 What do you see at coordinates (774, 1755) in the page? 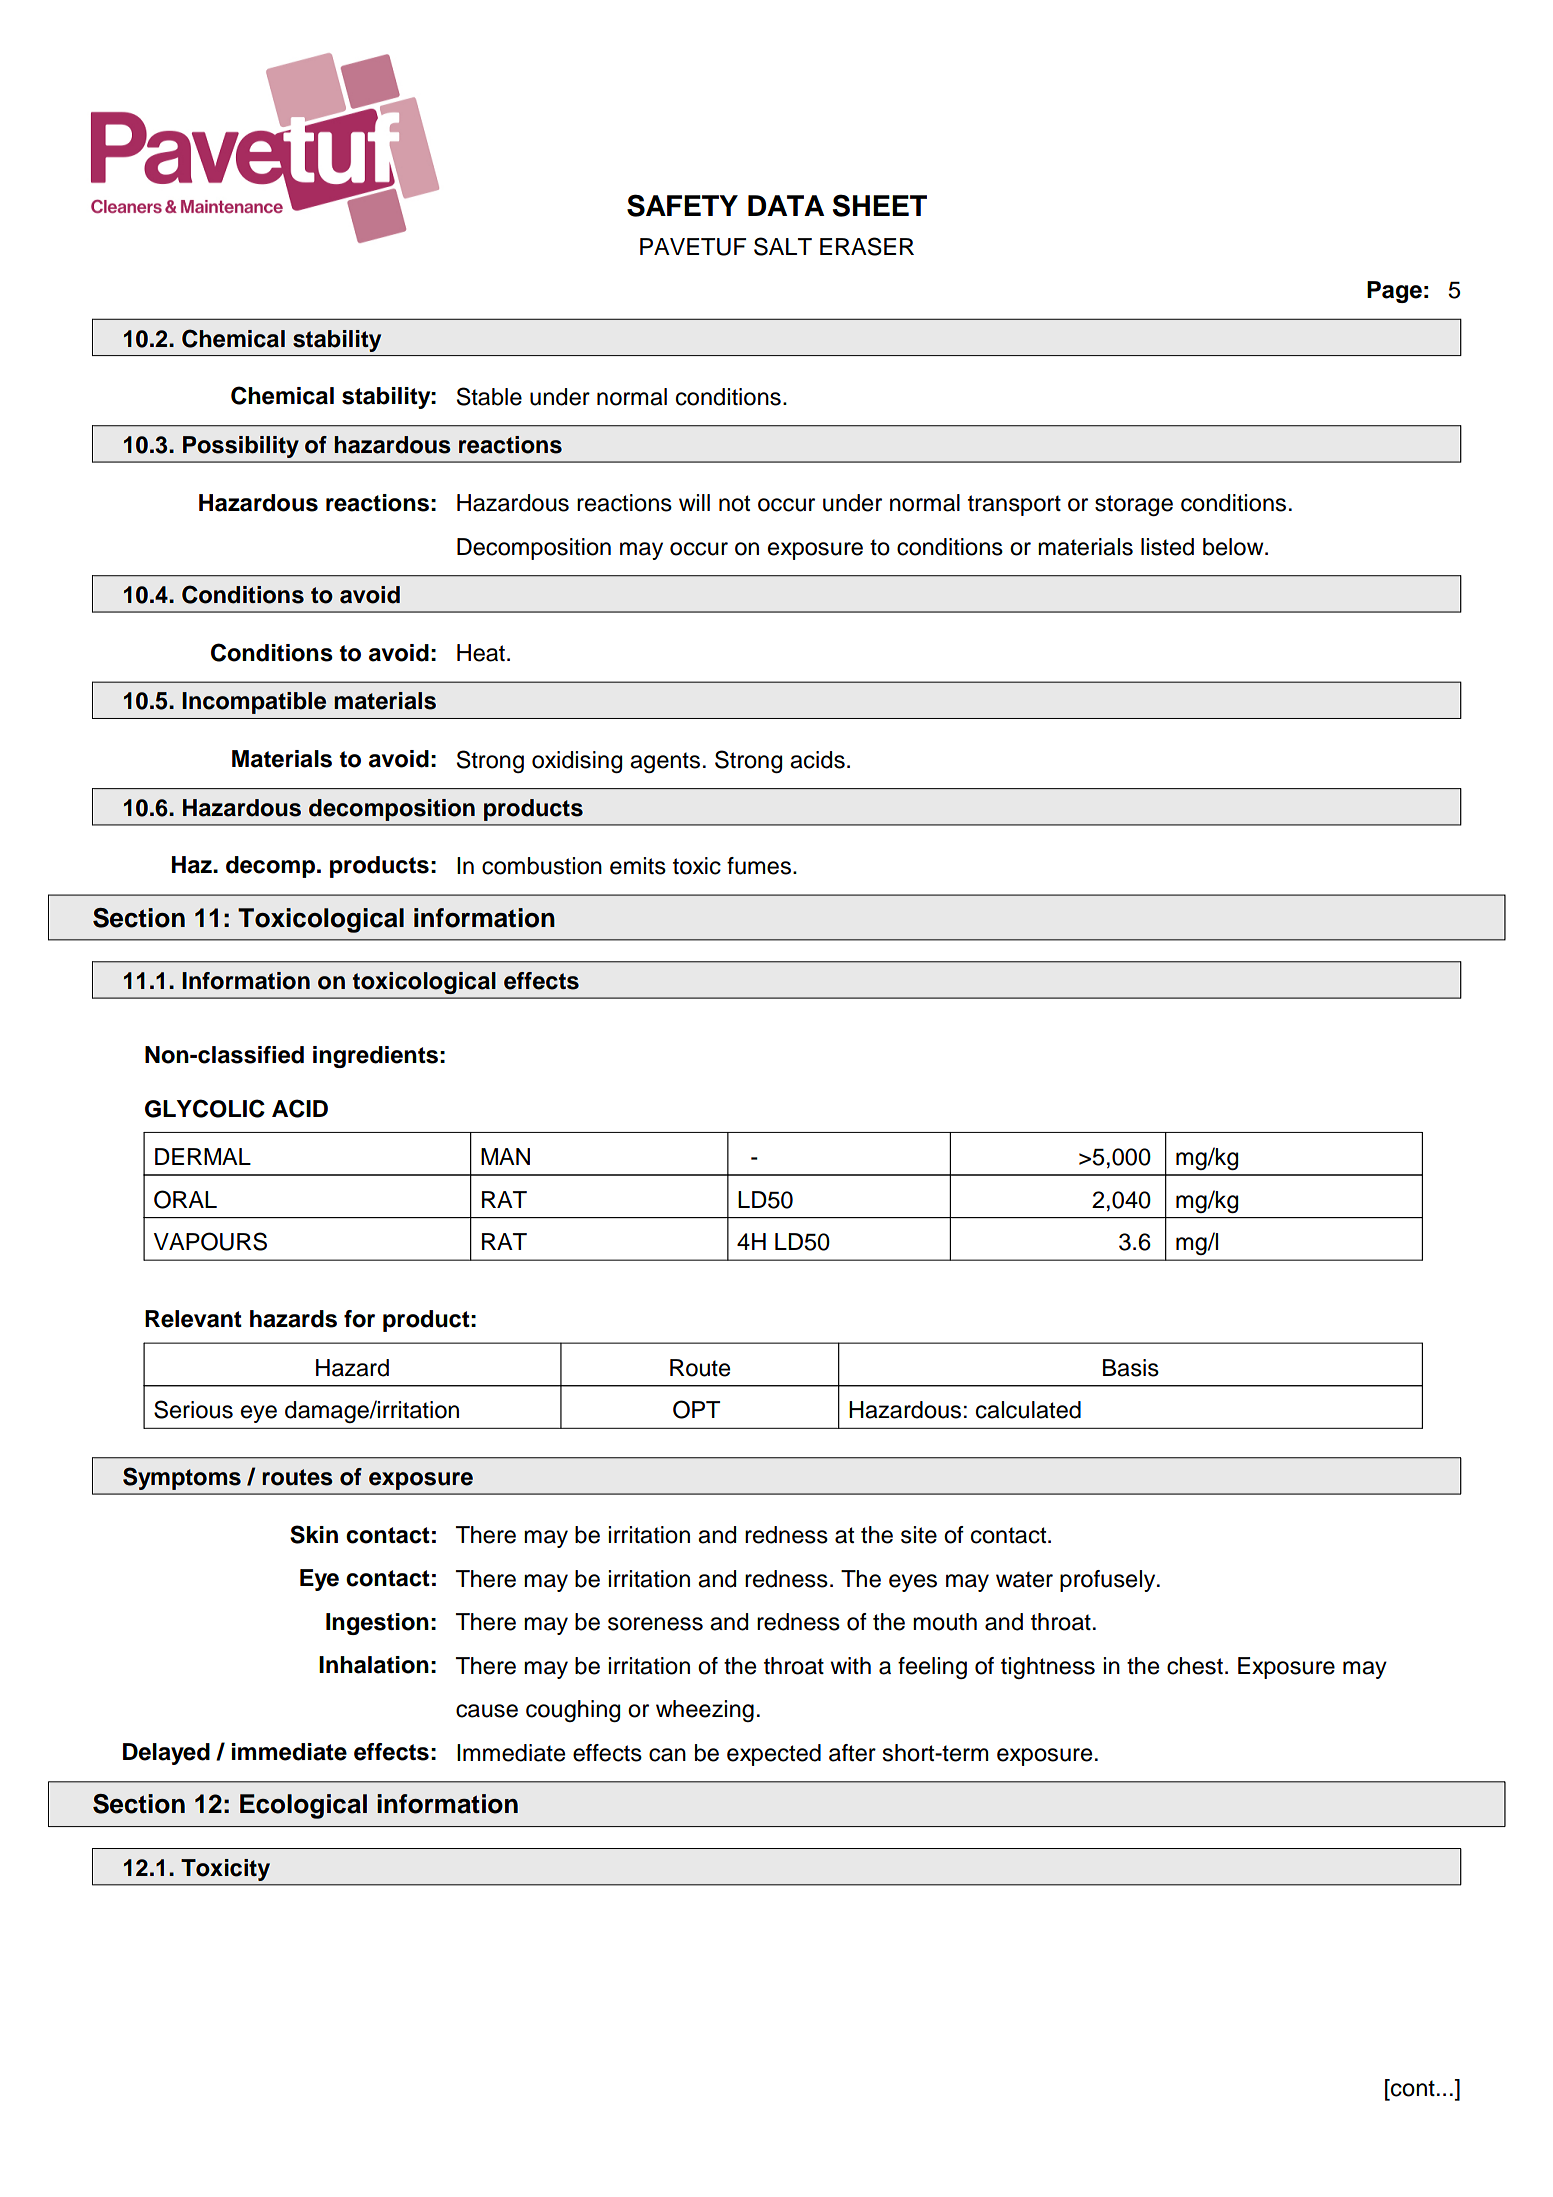
I see `expected` at bounding box center [774, 1755].
